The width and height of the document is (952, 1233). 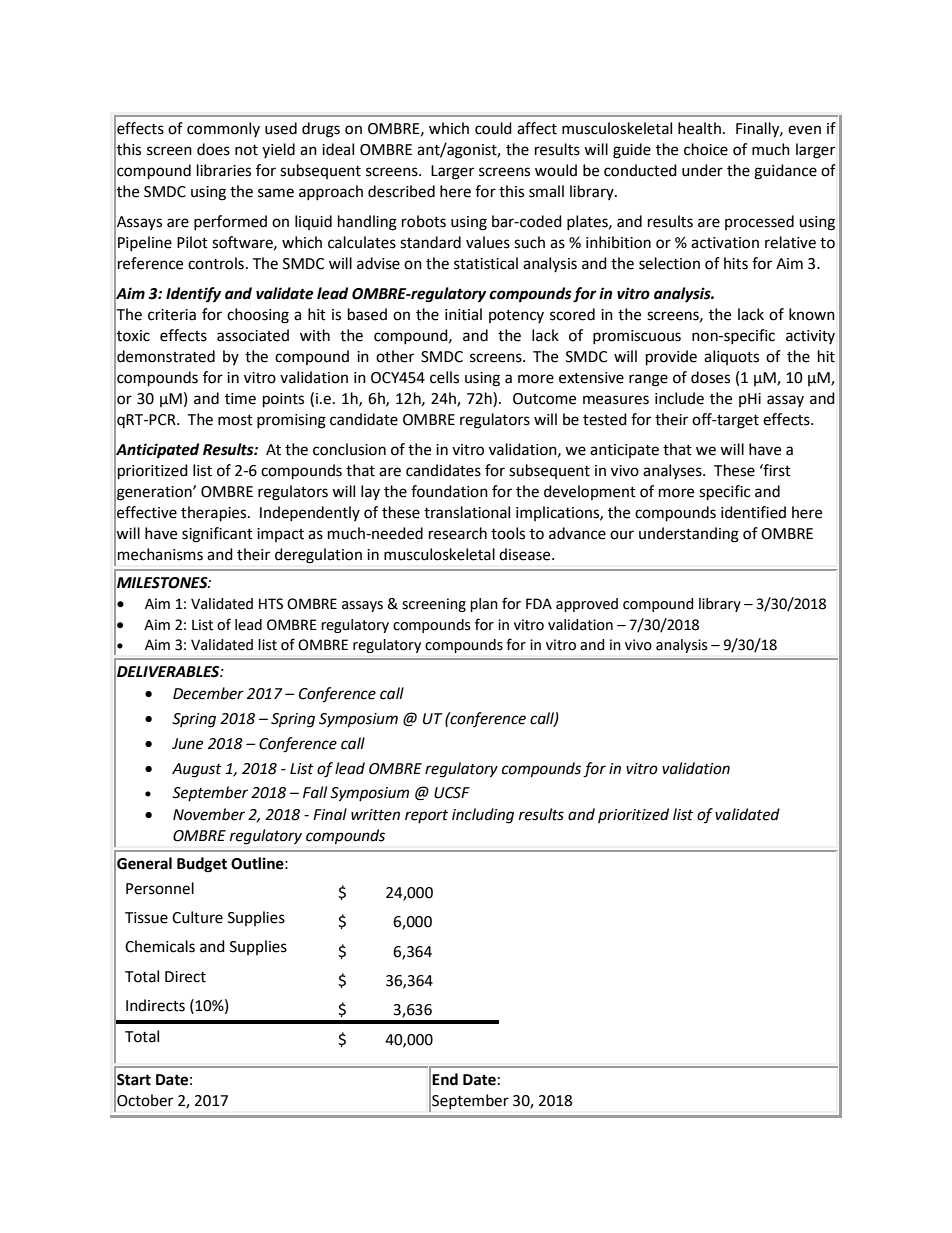 I want to click on include, so click(x=679, y=398).
